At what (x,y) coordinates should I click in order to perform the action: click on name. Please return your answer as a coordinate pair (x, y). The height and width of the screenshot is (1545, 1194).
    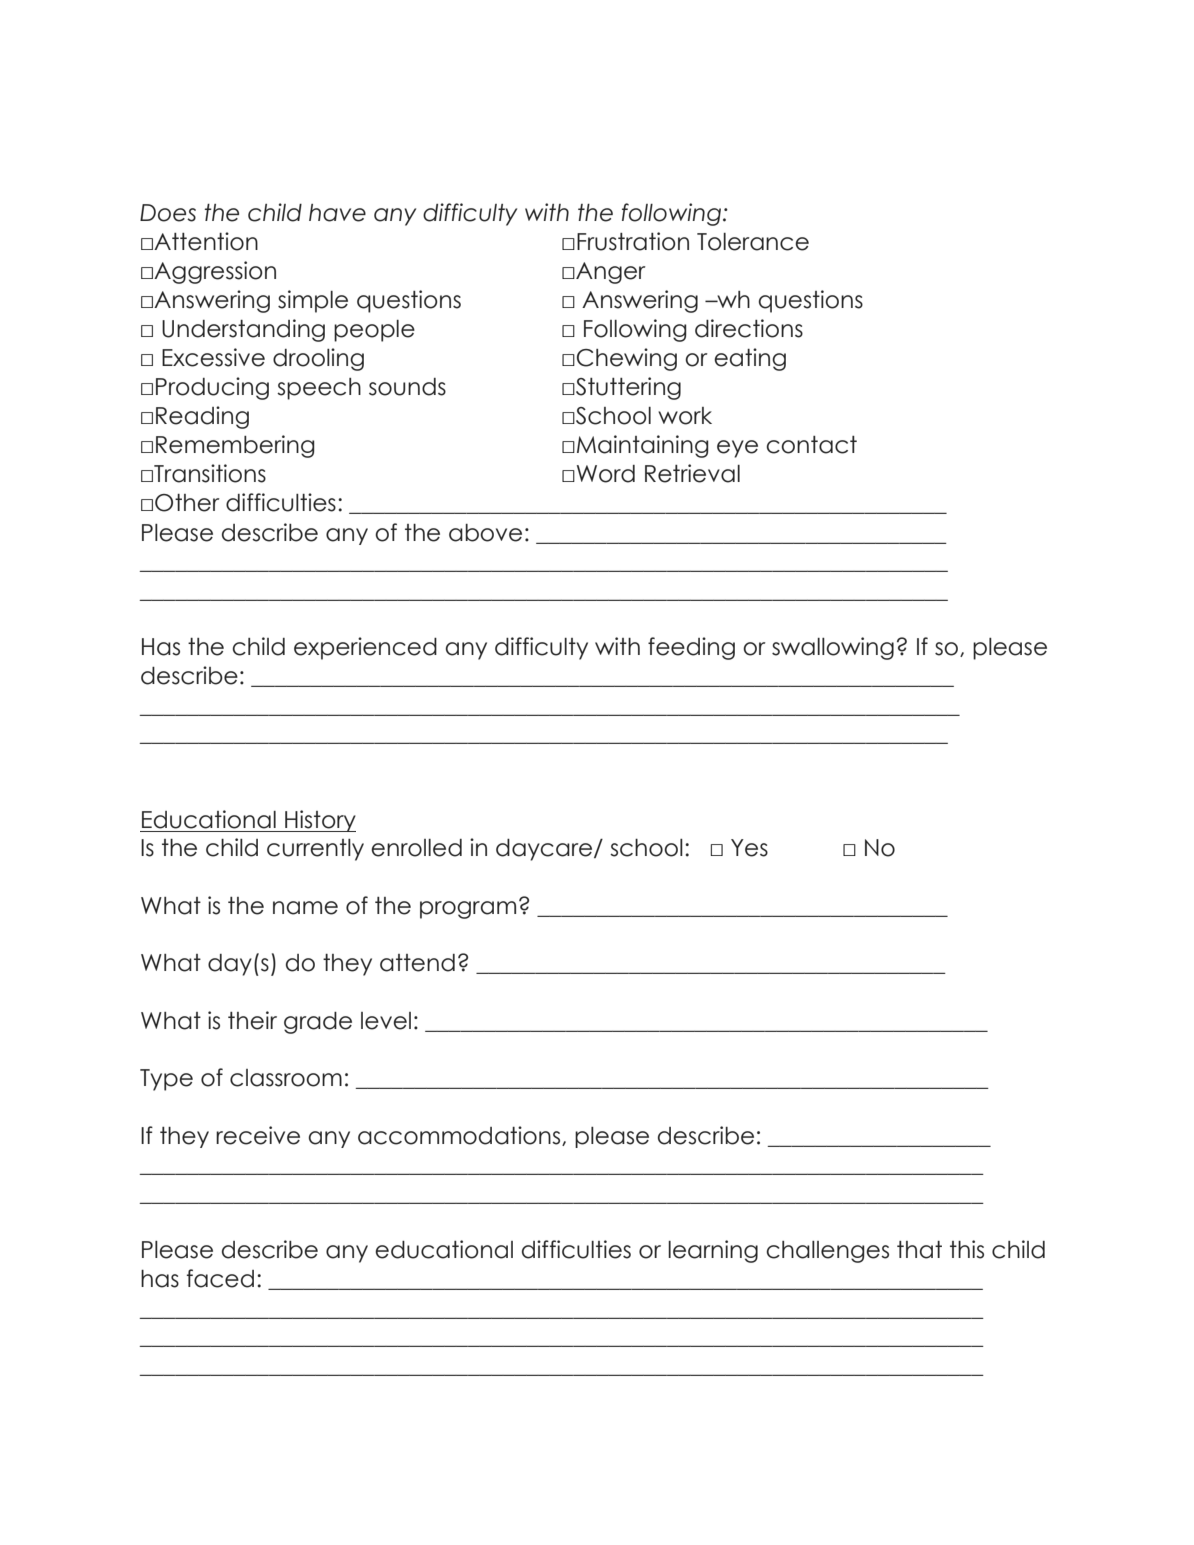
    Looking at the image, I should click on (305, 908).
